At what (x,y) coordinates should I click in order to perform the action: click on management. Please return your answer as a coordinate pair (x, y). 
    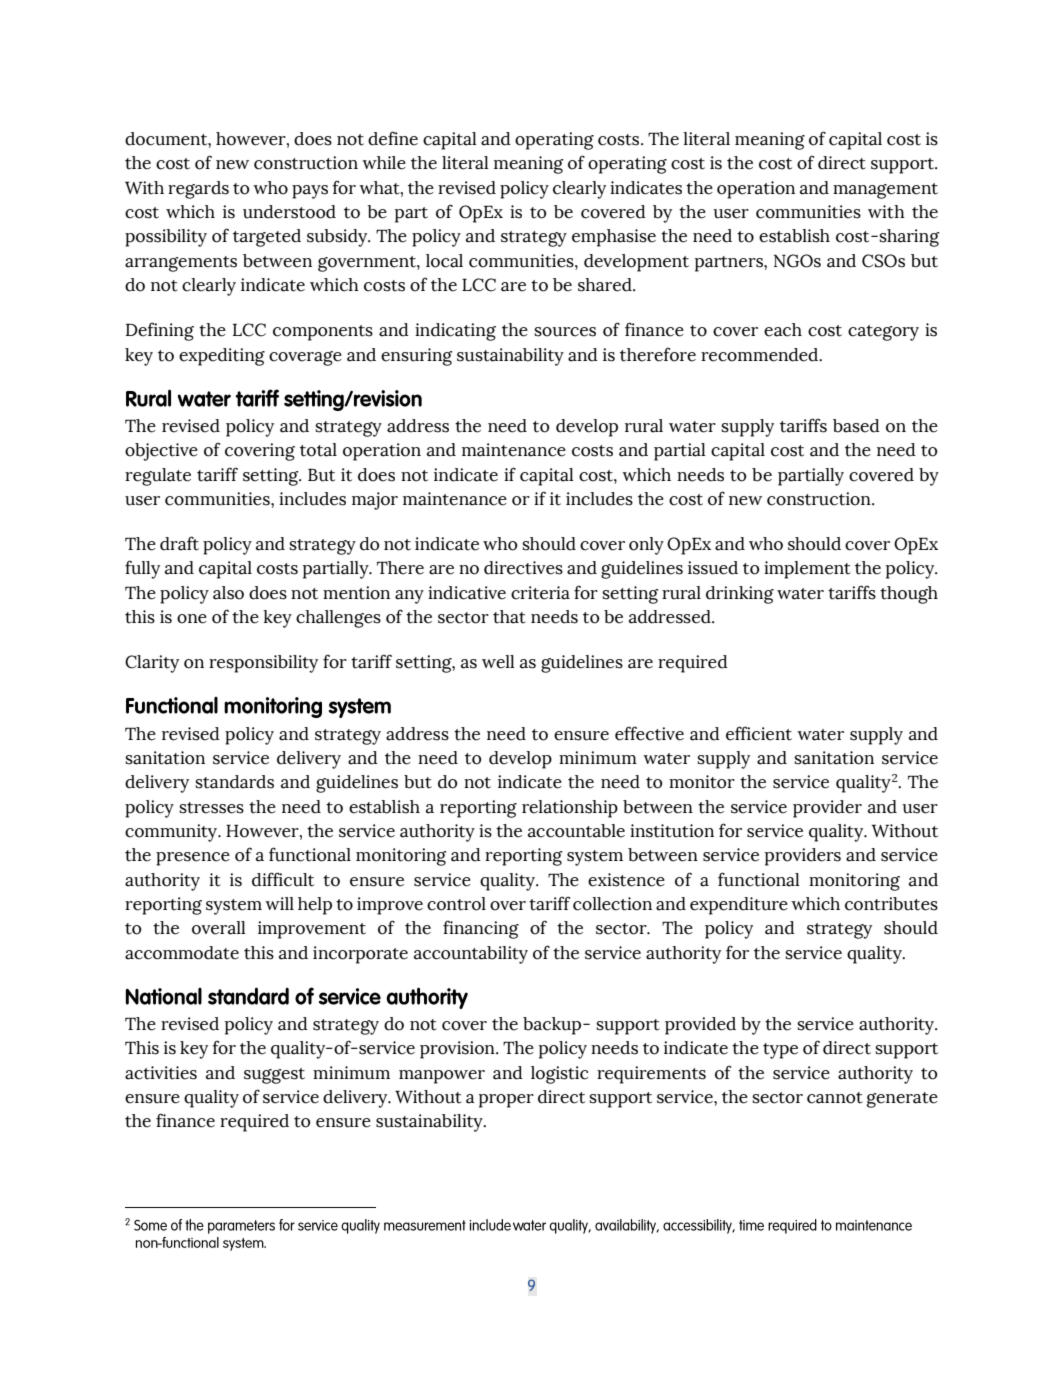
    Looking at the image, I should click on (885, 191).
